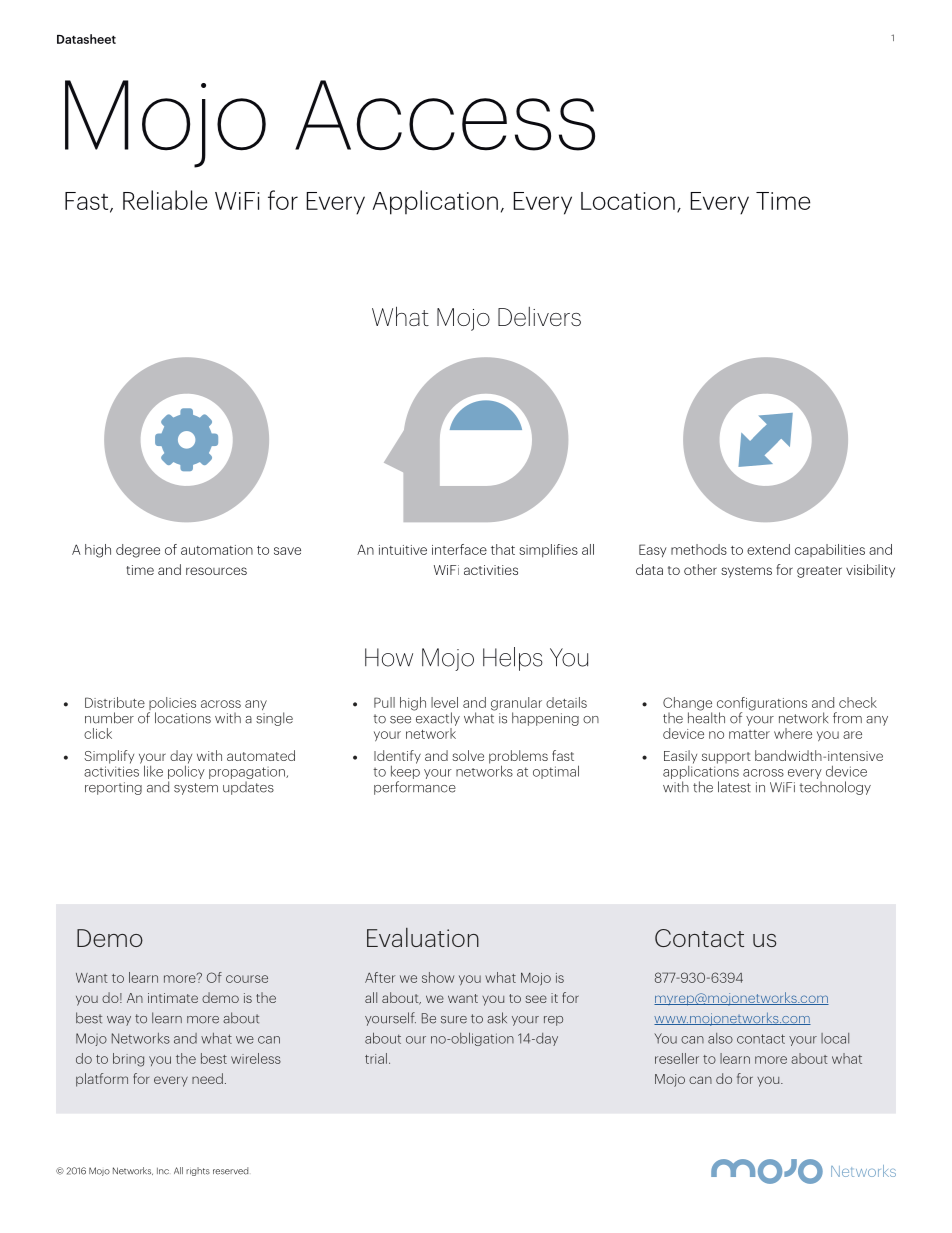 This image has height=1233, width=952. I want to click on rights, so click(198, 1171).
